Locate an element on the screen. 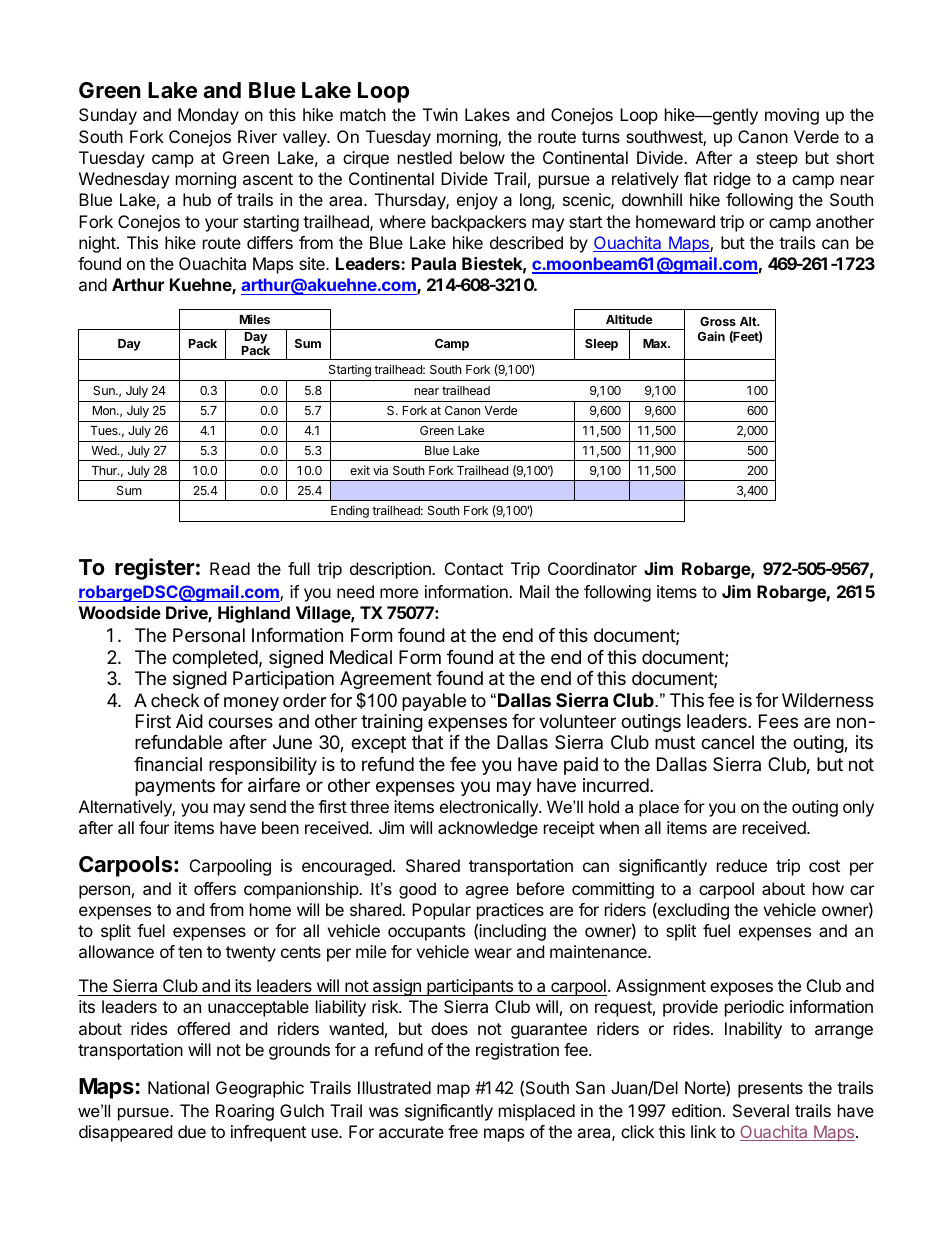  below is located at coordinates (482, 157).
